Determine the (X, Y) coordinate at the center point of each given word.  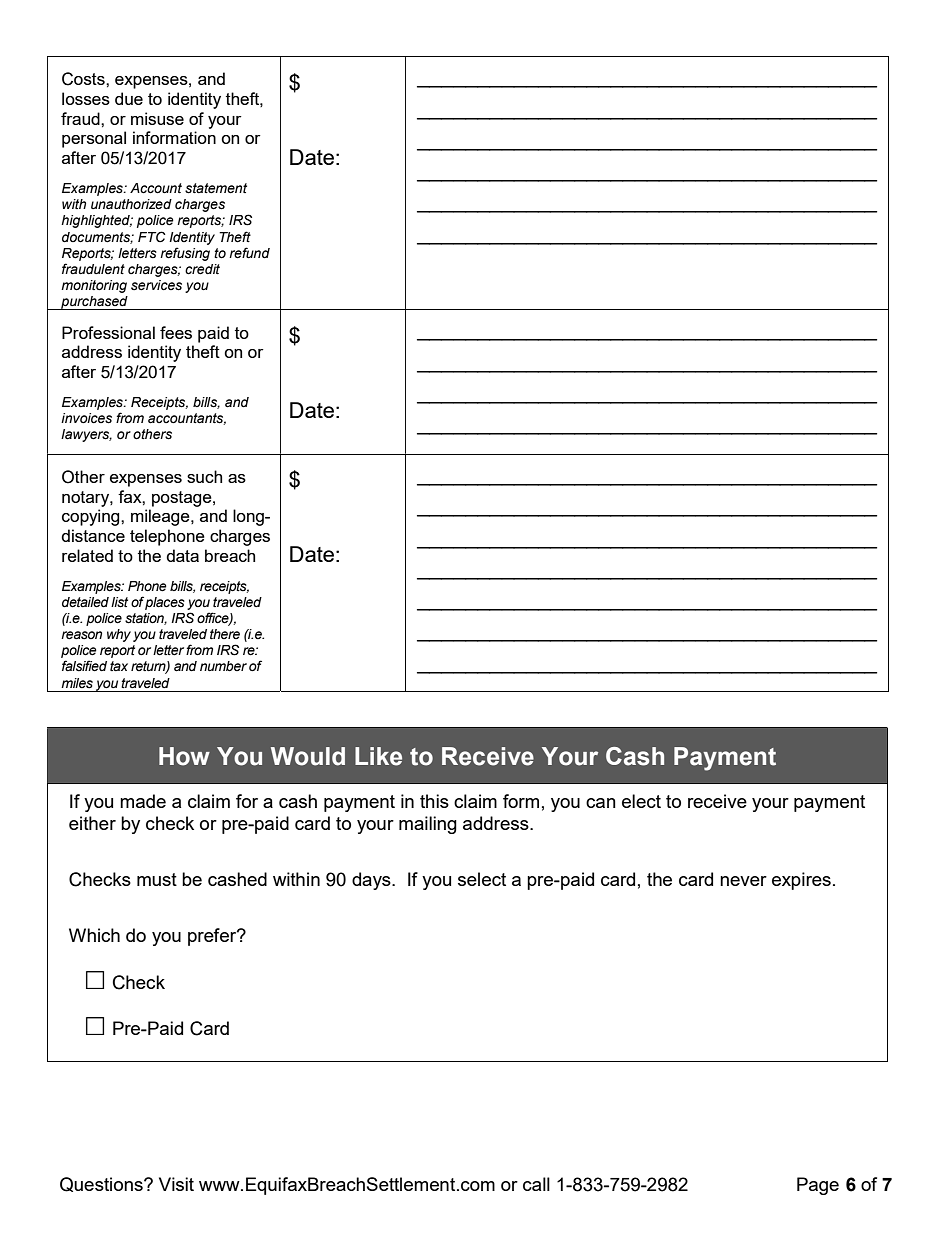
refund (249, 253)
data (182, 555)
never (743, 881)
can (601, 803)
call (536, 1184)
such (204, 476)
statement (216, 188)
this (434, 801)
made (143, 801)
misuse (157, 118)
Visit (176, 1184)
